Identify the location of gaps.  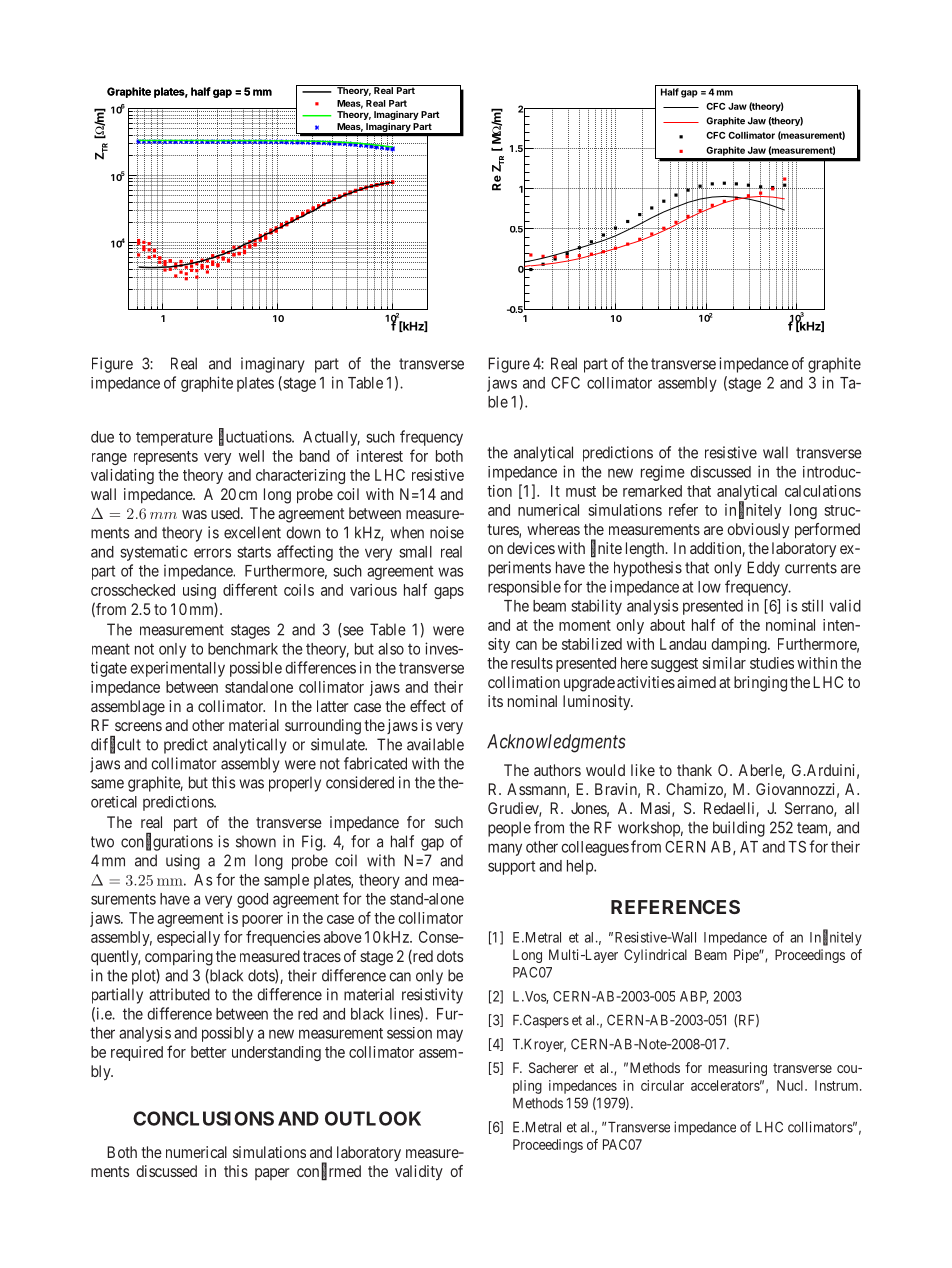
(449, 593).
